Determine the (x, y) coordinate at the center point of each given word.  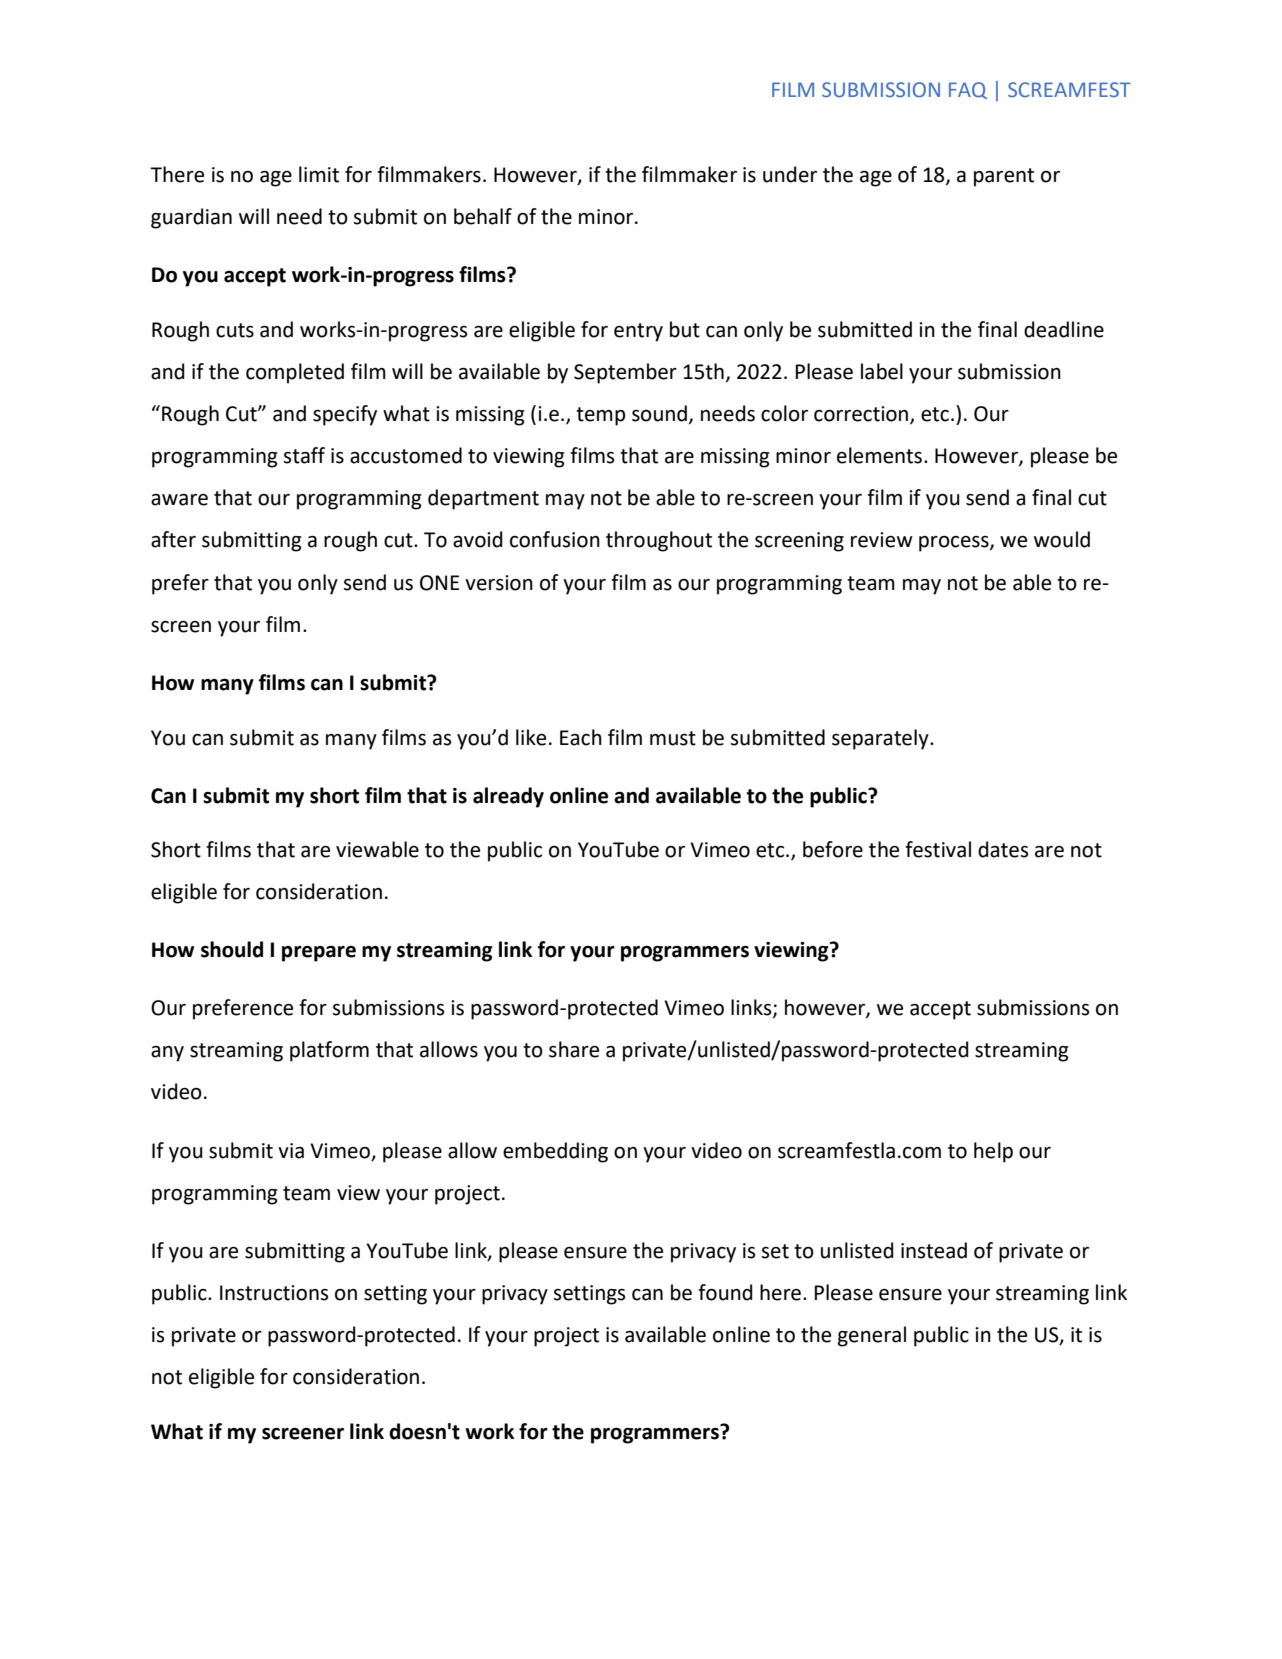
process (955, 544)
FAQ (968, 90)
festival (938, 849)
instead (934, 1250)
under (790, 174)
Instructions (274, 1293)
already (508, 797)
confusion (555, 539)
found (725, 1292)
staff (304, 455)
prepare (319, 954)
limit (319, 174)
